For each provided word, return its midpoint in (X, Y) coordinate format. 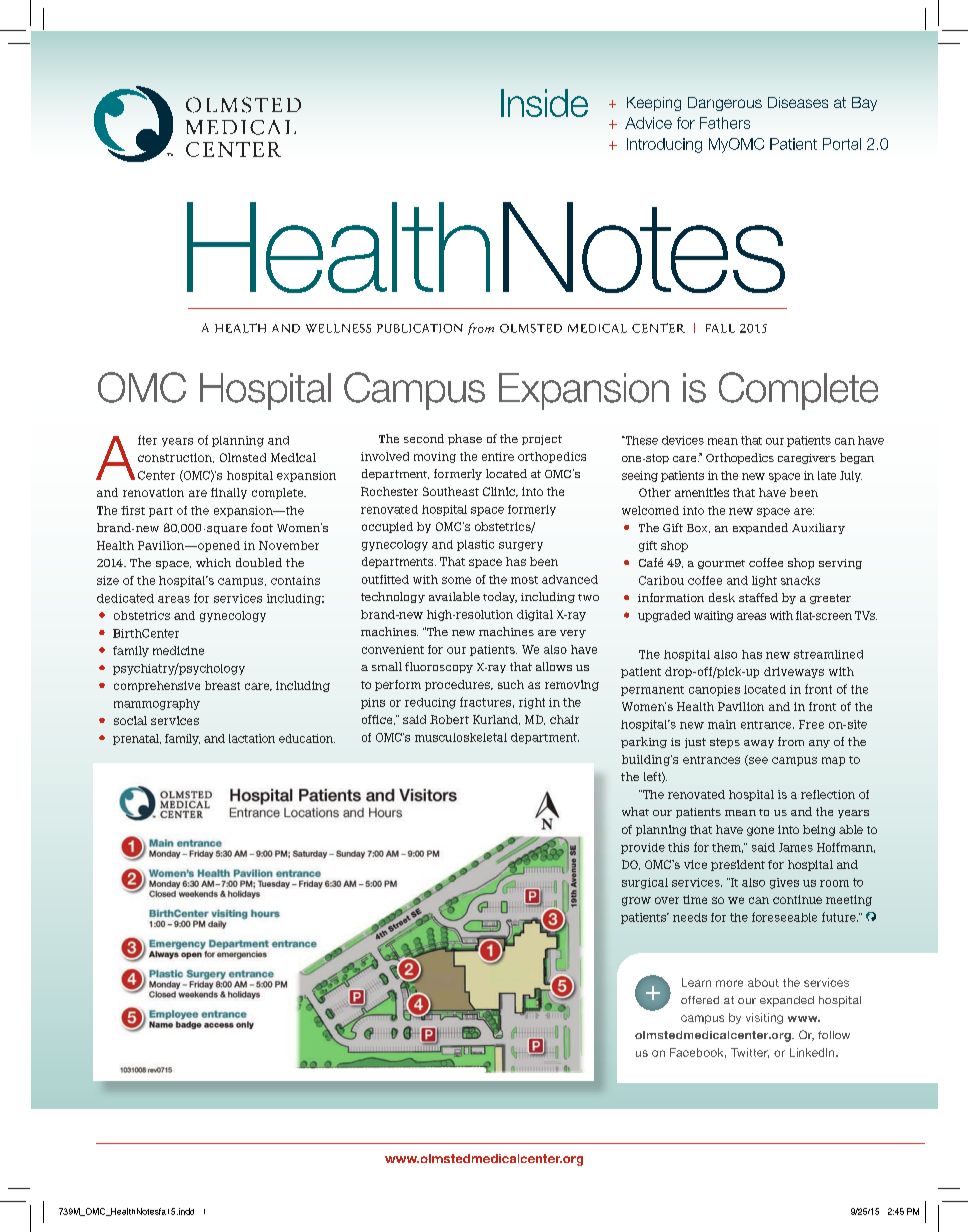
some (456, 580)
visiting (764, 1018)
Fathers (725, 123)
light (764, 581)
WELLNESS (338, 328)
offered (700, 1000)
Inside (544, 103)
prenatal (137, 739)
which (213, 562)
